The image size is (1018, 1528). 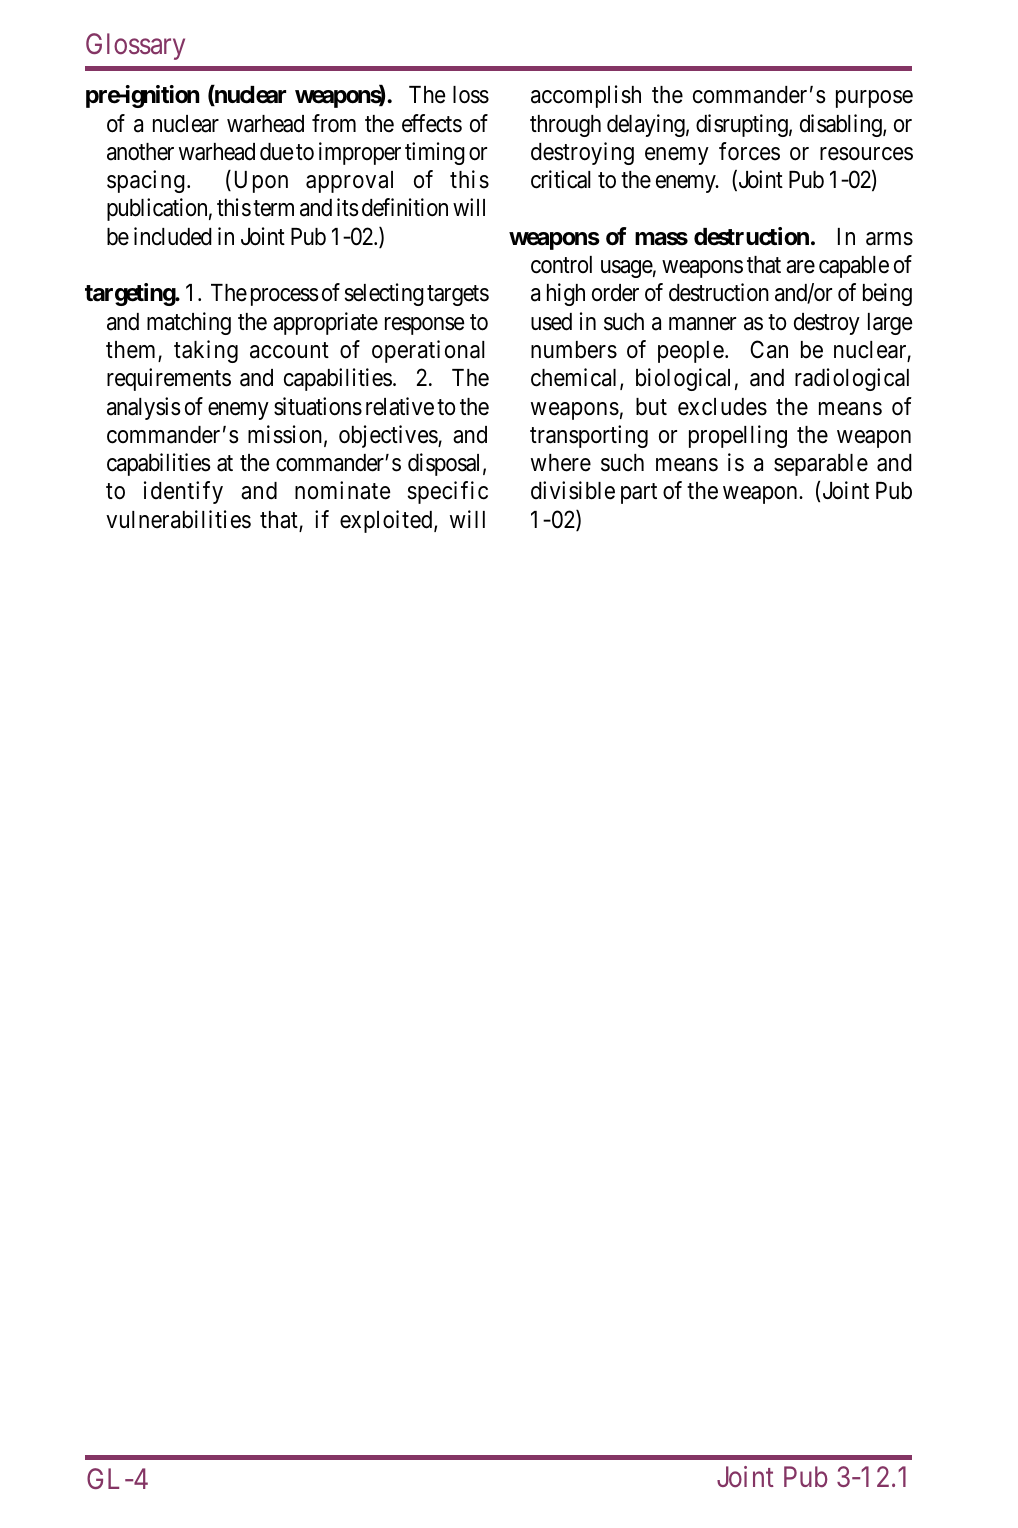 I want to click on included, so click(x=173, y=236).
